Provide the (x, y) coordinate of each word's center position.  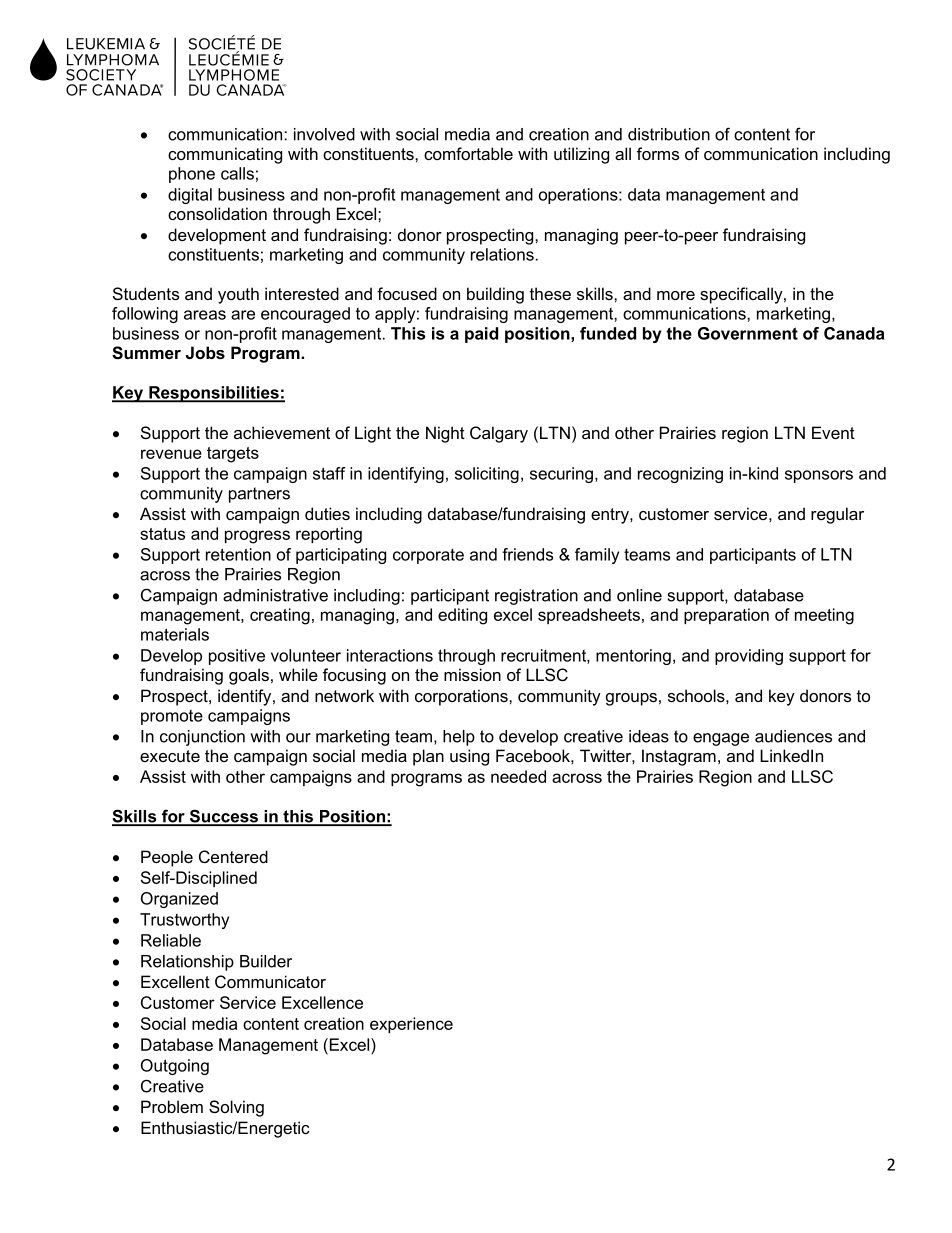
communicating (225, 155)
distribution (669, 134)
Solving (236, 1108)
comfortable (468, 153)
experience (411, 1025)
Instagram (679, 757)
